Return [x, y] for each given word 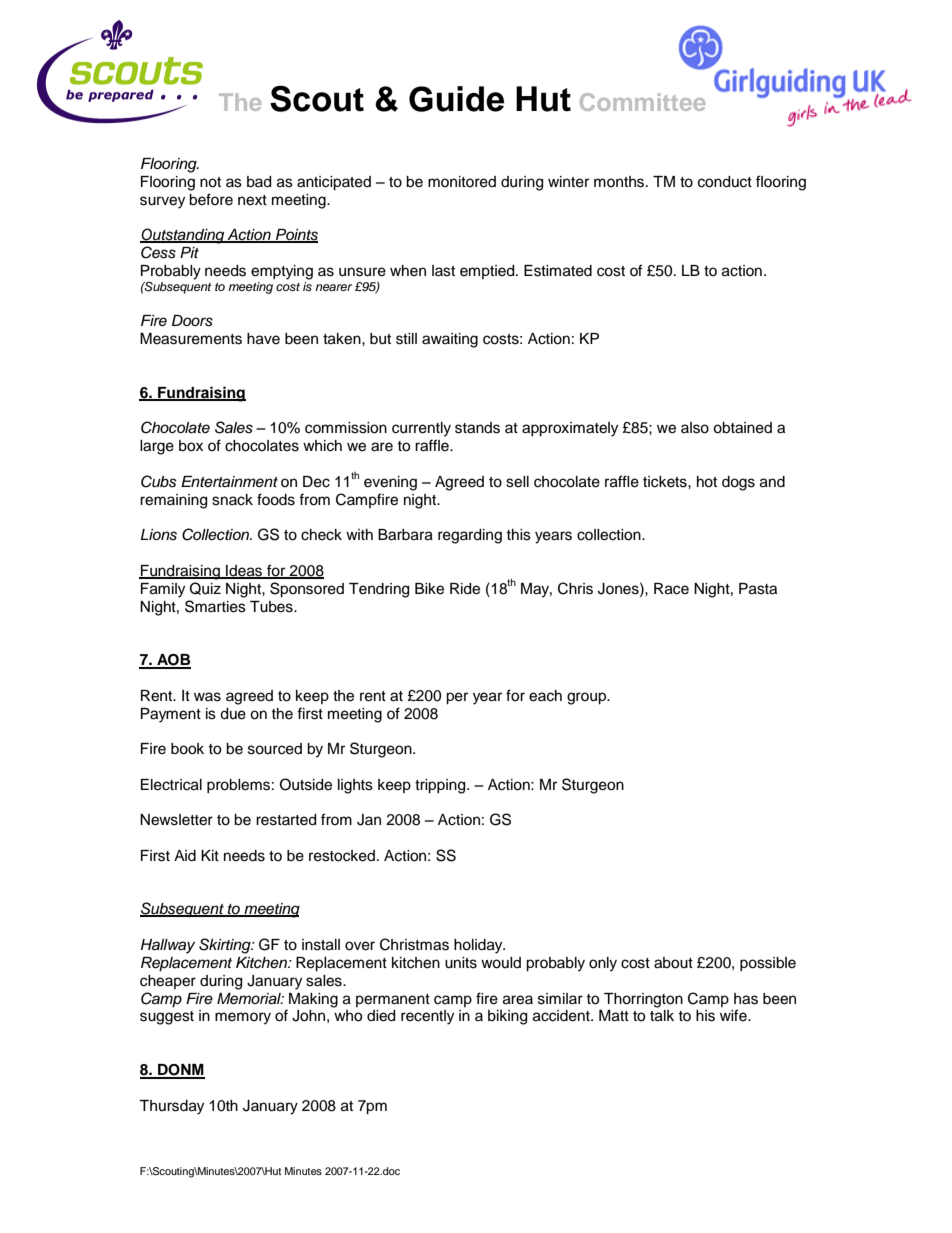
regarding [470, 536]
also [695, 428]
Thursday [171, 1107]
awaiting [450, 340]
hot [707, 482]
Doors [192, 321]
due [233, 714]
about [673, 963]
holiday [479, 946]
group [588, 698]
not [210, 182]
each [545, 696]
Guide [456, 99]
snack [232, 500]
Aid [185, 856]
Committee [642, 102]
